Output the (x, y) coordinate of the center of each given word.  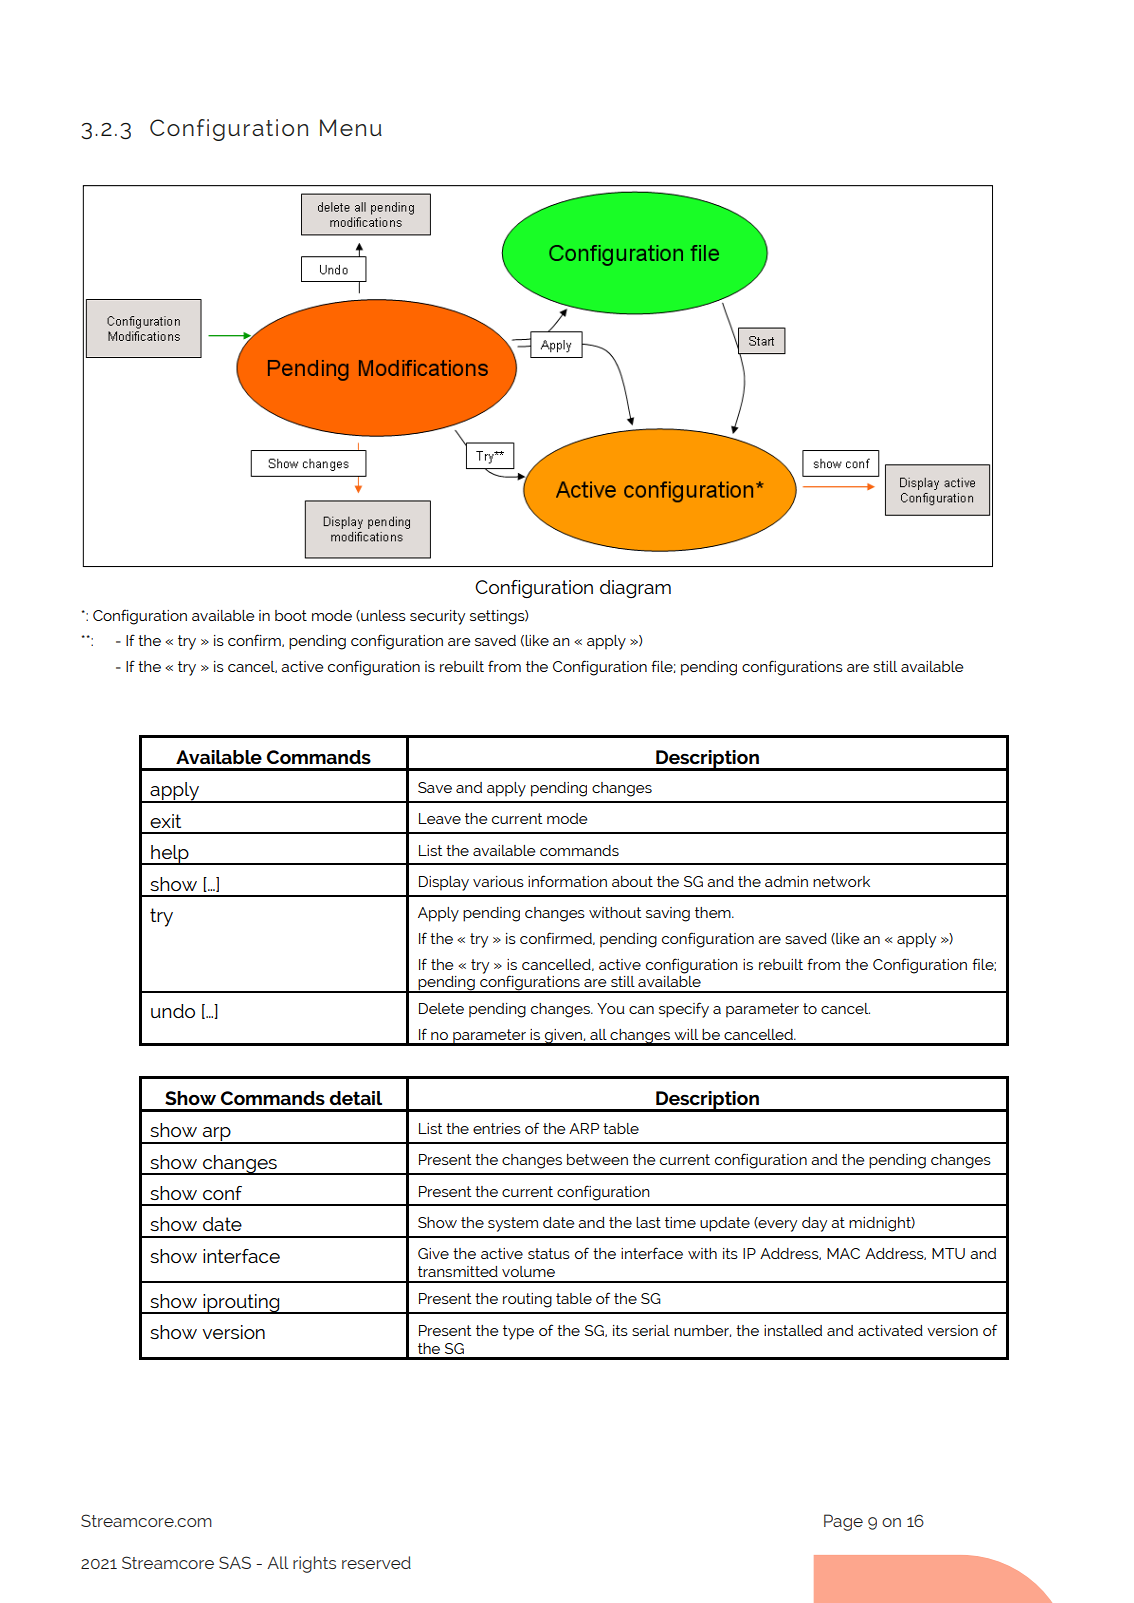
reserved (376, 1562)
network (841, 881)
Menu (351, 127)
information (567, 881)
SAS (235, 1562)
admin (786, 881)
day (814, 1224)
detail (355, 1098)
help (170, 855)
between (597, 1159)
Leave (440, 818)
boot (291, 615)
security (437, 617)
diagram (635, 589)
